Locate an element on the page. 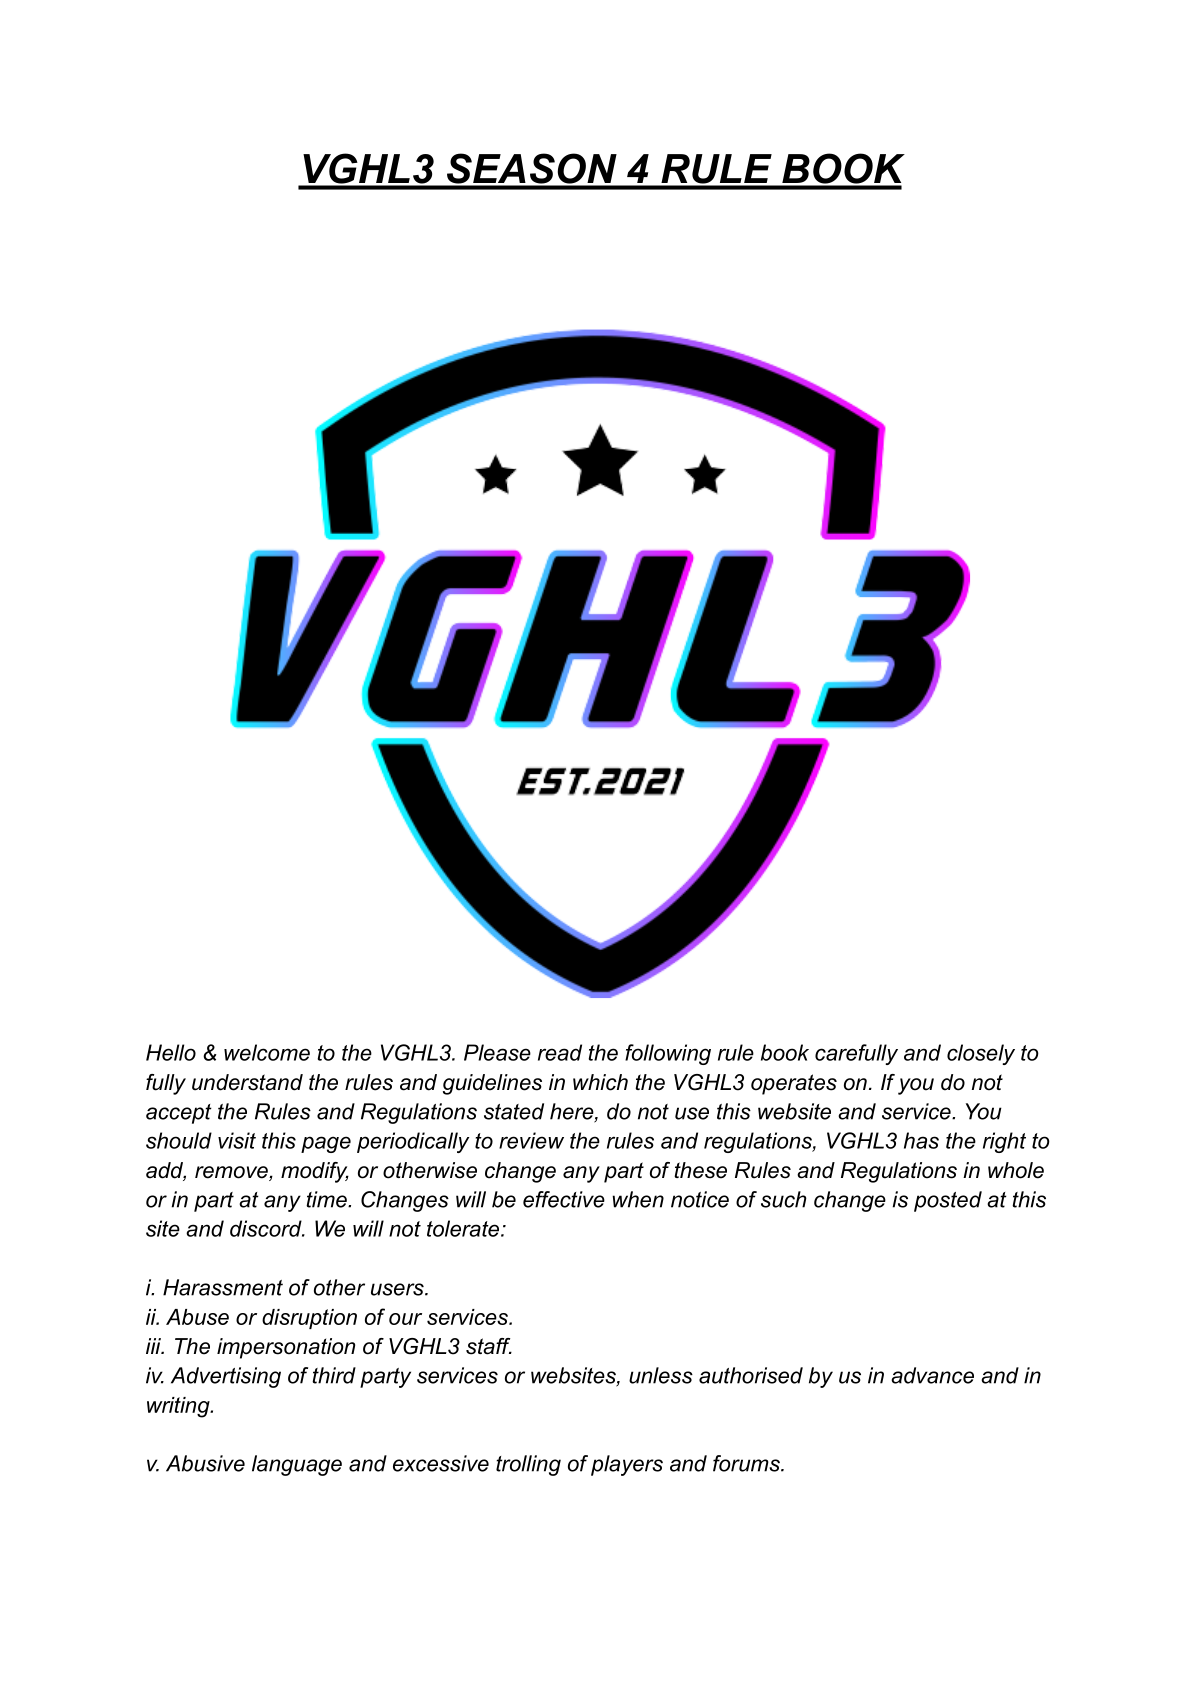 The height and width of the page is (1698, 1202). read is located at coordinates (560, 1052).
